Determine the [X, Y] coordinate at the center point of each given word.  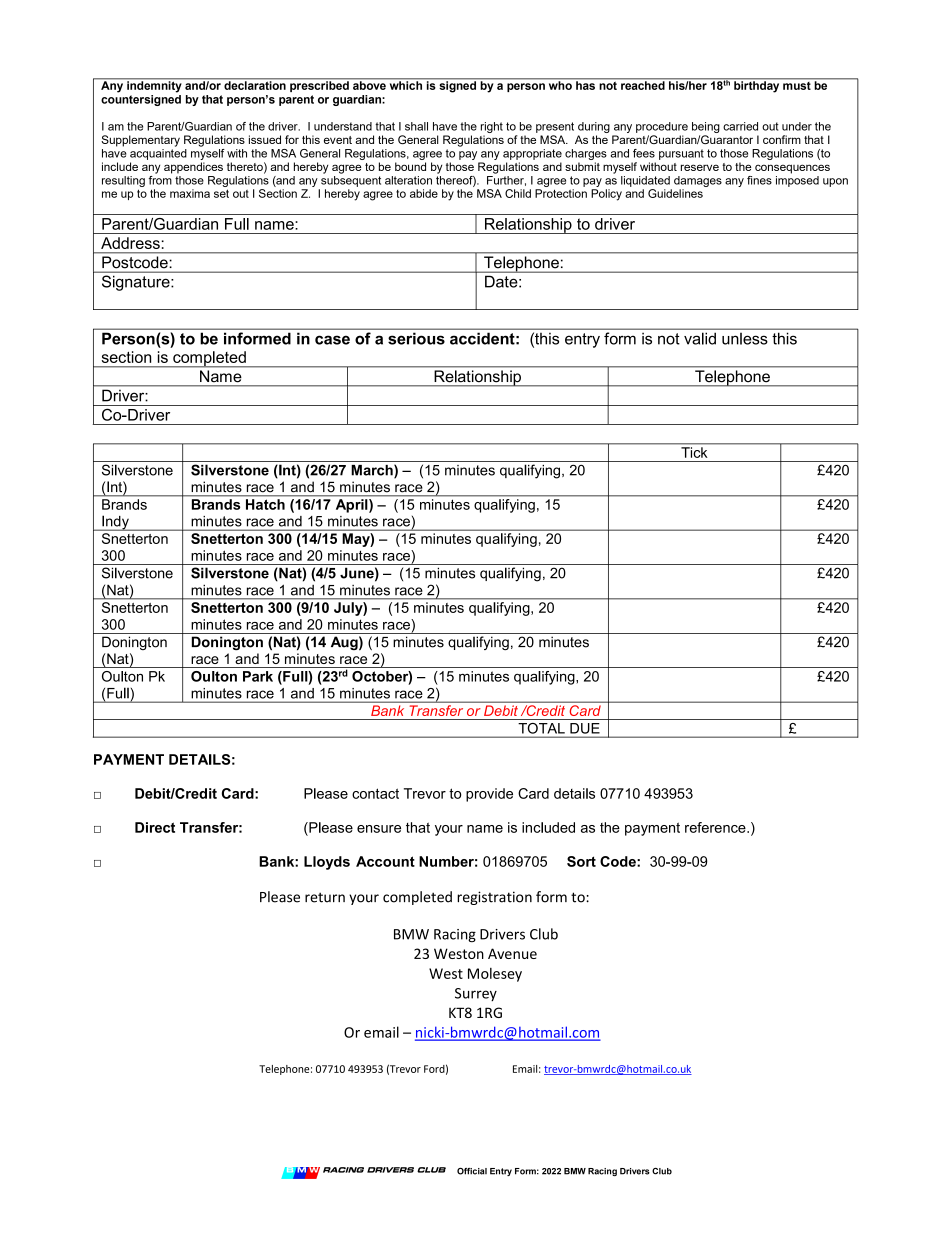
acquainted [158, 153]
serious [416, 339]
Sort [581, 861]
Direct [155, 827]
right [492, 127]
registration [494, 898]
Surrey [476, 994]
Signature [137, 283]
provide [489, 795]
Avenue [512, 953]
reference [716, 827]
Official [472, 1171]
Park [258, 676]
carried [740, 126]
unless [744, 339]
